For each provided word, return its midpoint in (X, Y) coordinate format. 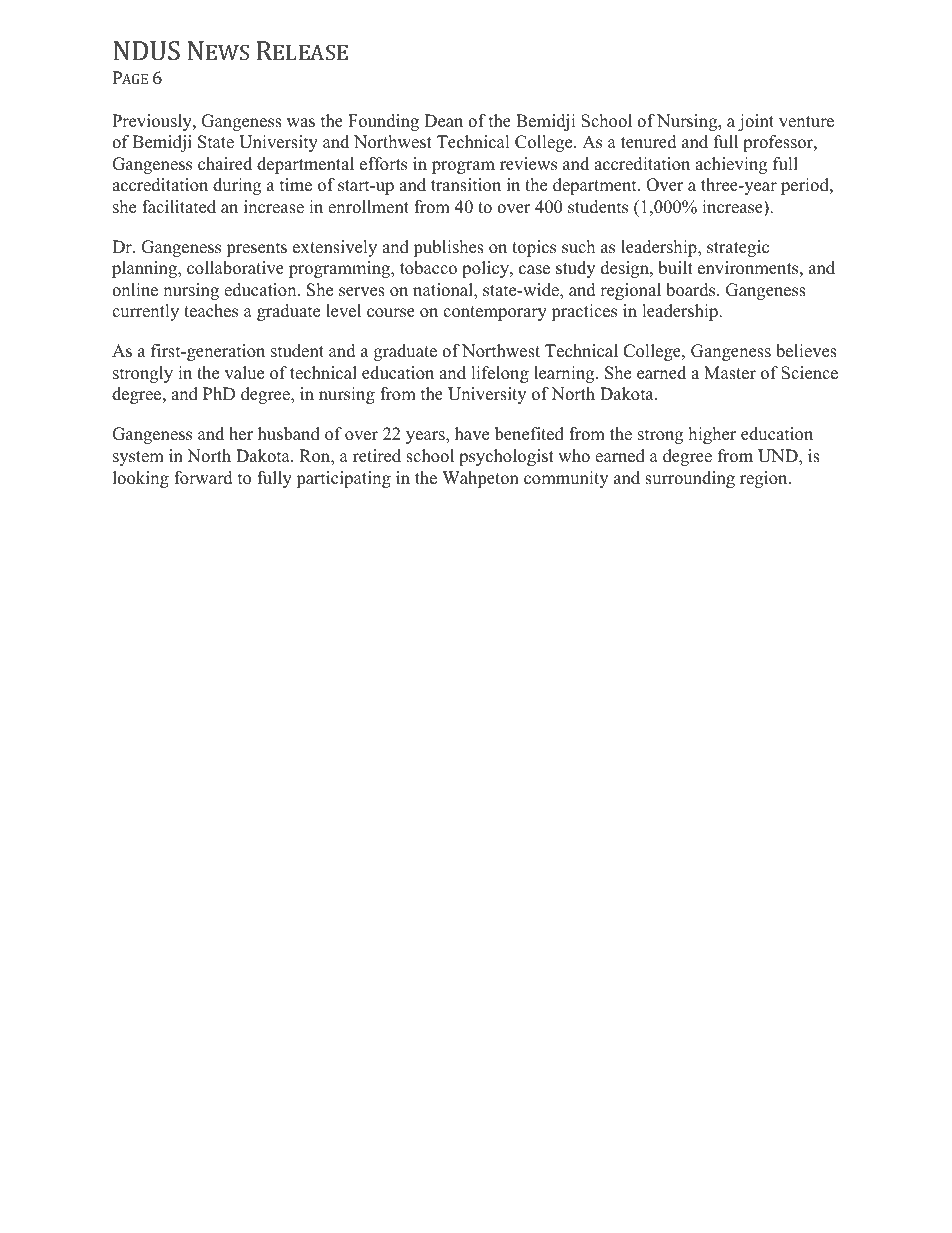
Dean (443, 121)
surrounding (690, 479)
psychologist (506, 457)
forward (203, 478)
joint (756, 122)
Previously (153, 122)
